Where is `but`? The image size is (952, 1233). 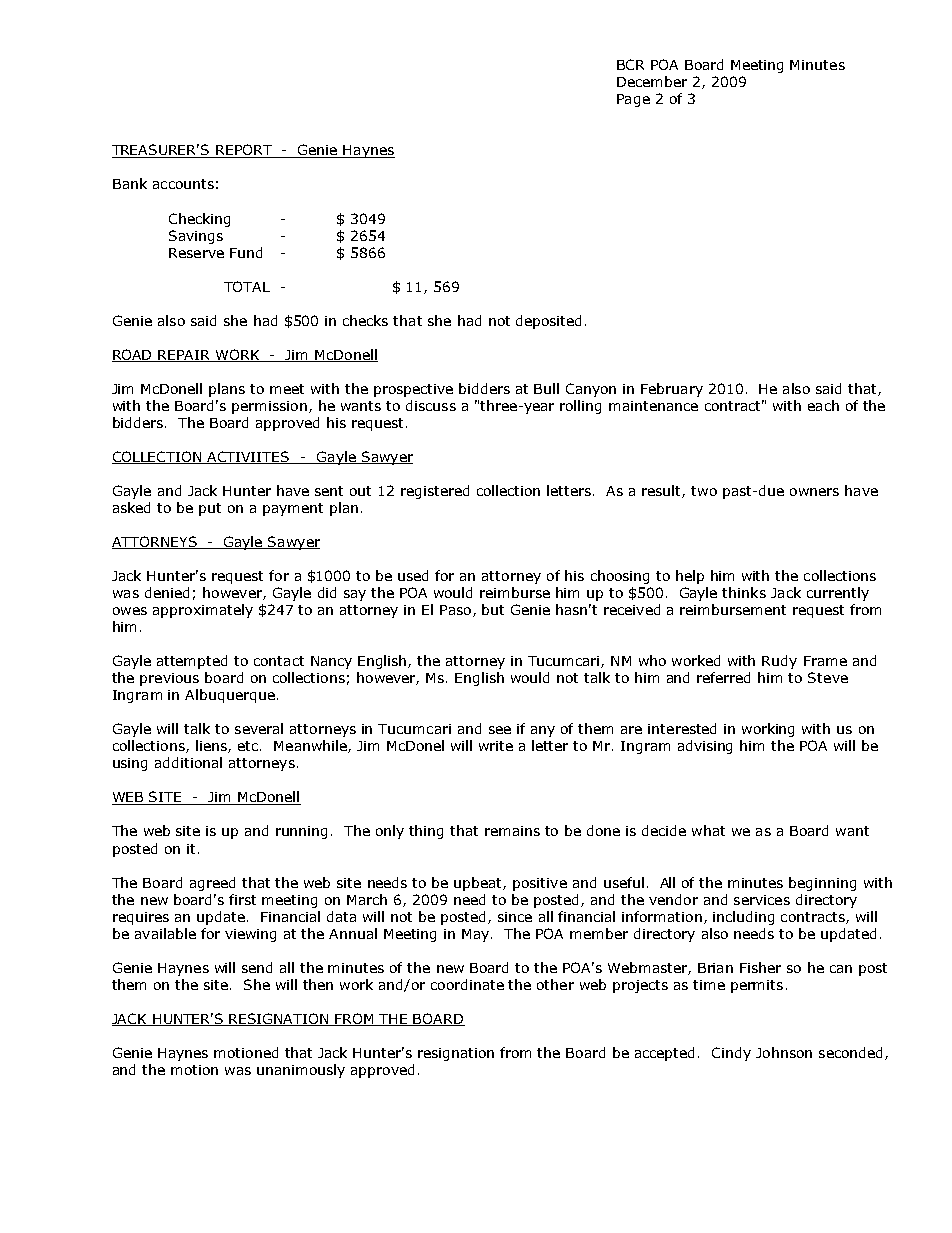
but is located at coordinates (493, 609).
